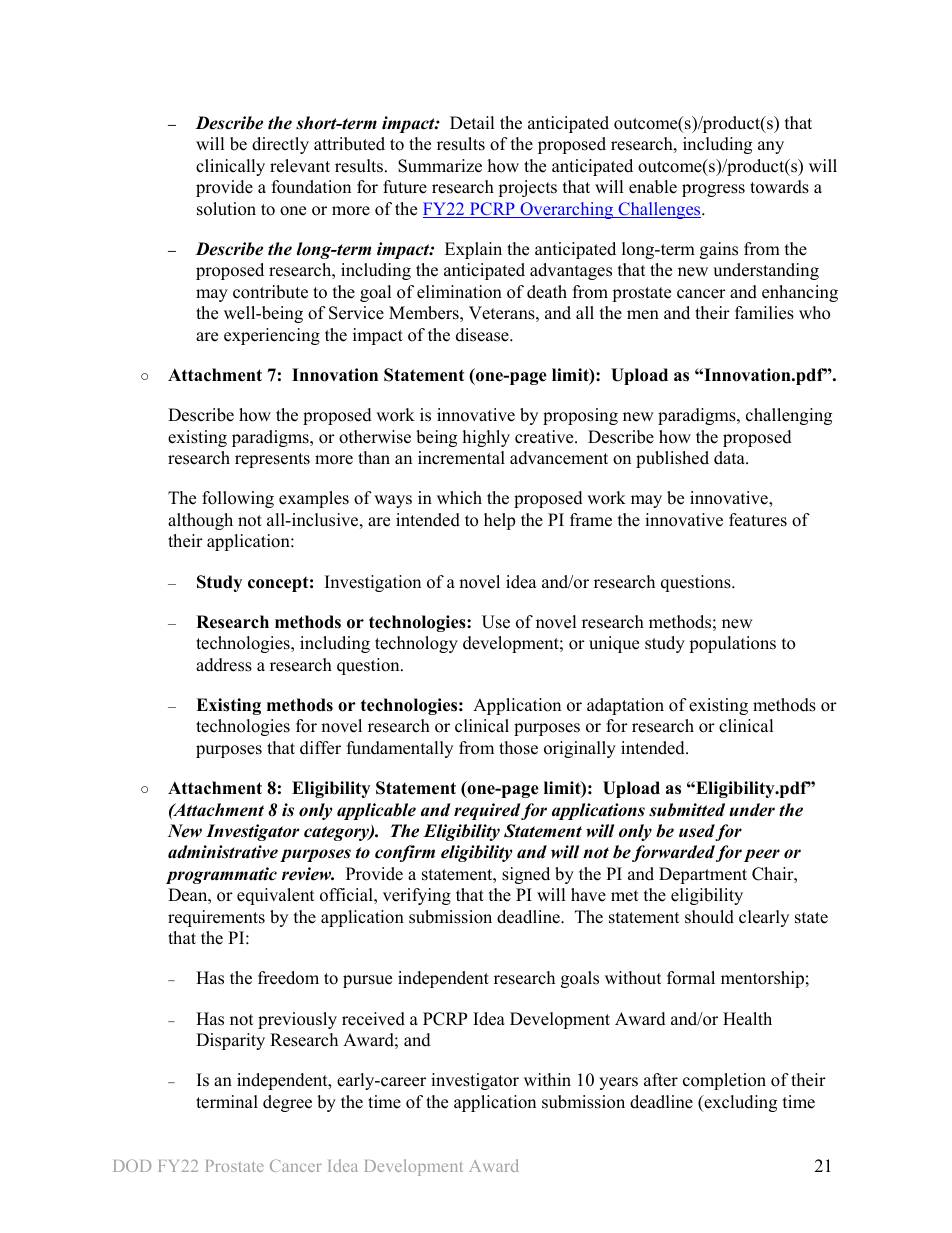 The width and height of the screenshot is (952, 1233). What do you see at coordinates (732, 644) in the screenshot?
I see `populations` at bounding box center [732, 644].
